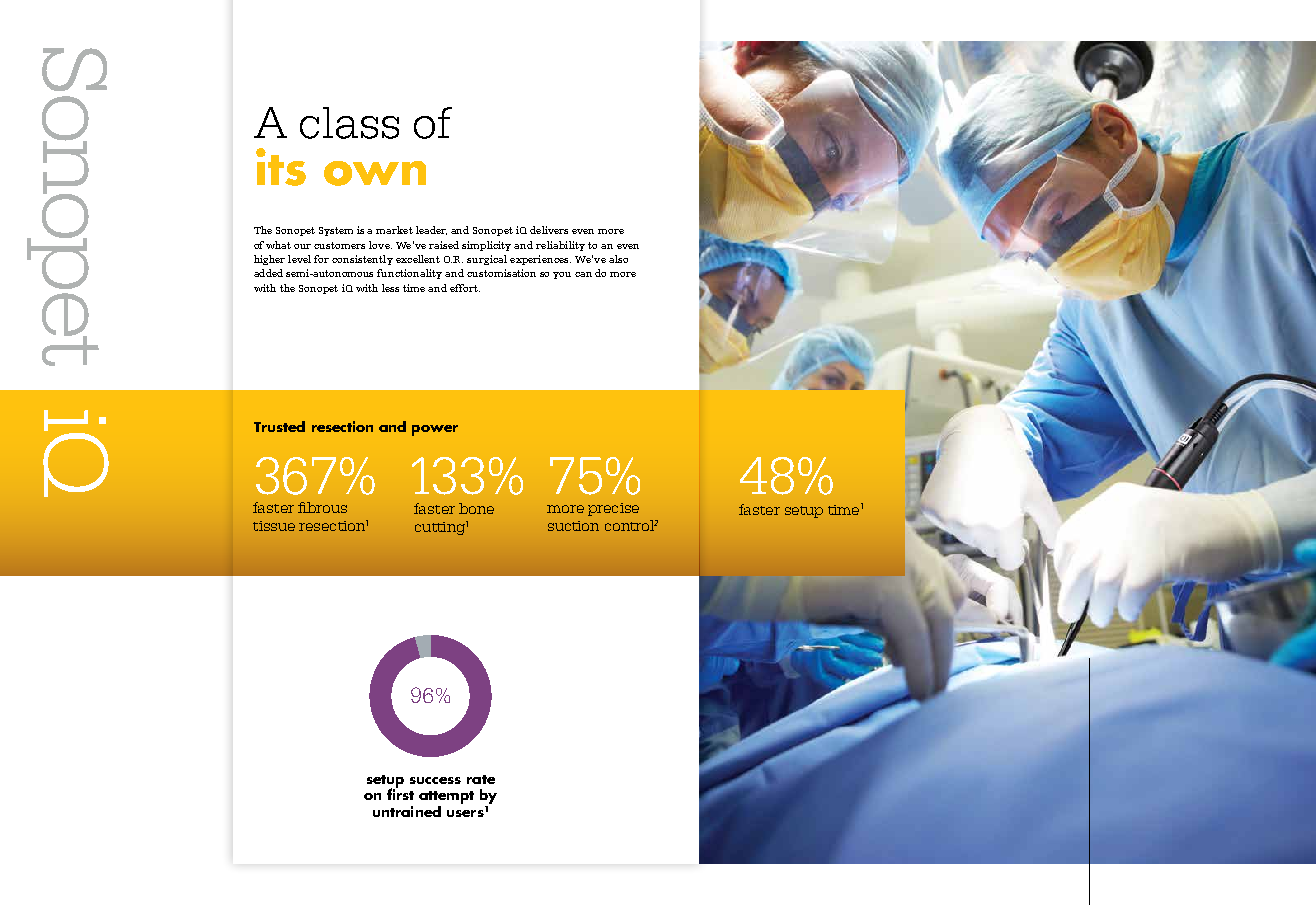 The image size is (1316, 905). I want to click on you, so click(562, 275).
